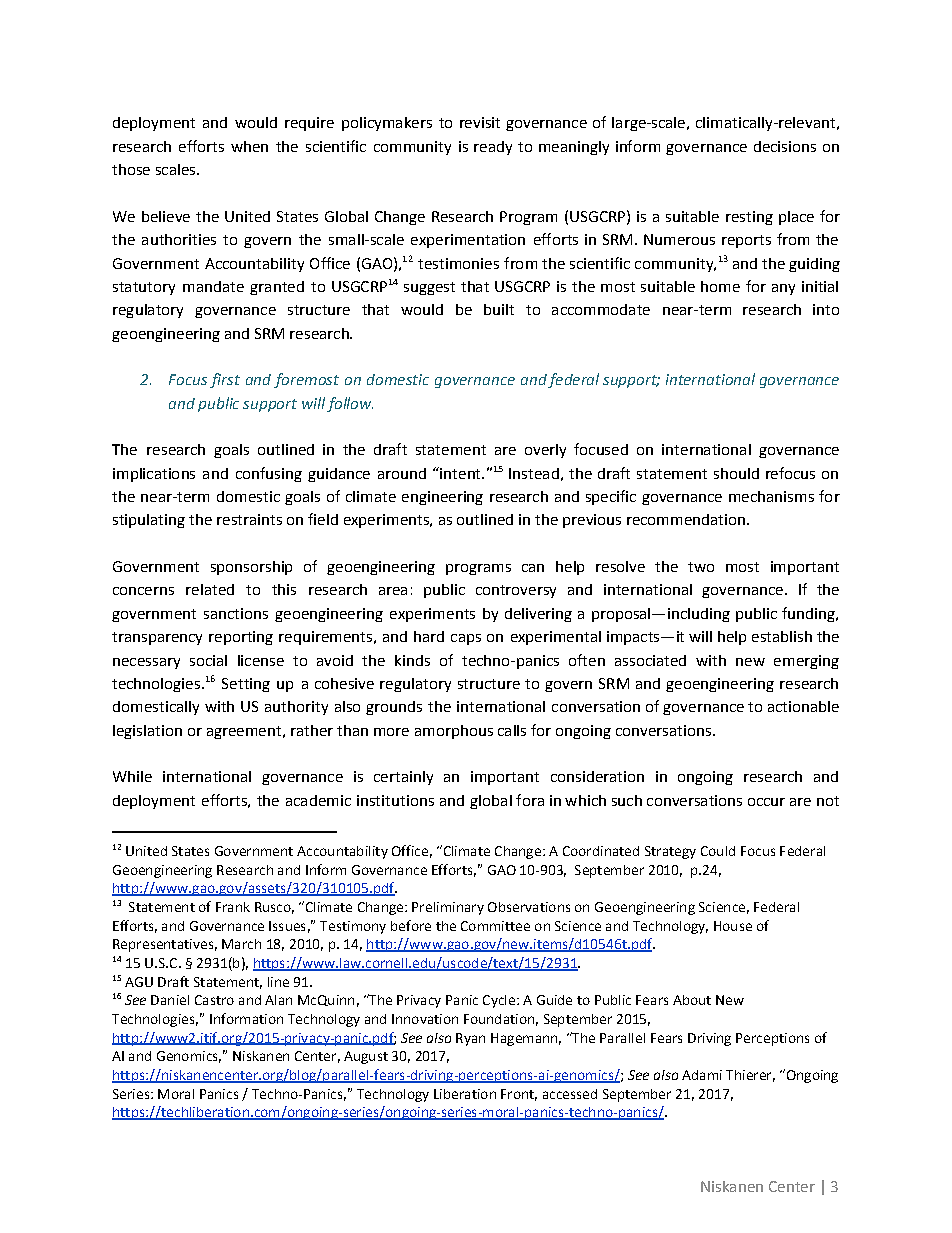  What do you see at coordinates (249, 146) in the page?
I see `when` at bounding box center [249, 146].
